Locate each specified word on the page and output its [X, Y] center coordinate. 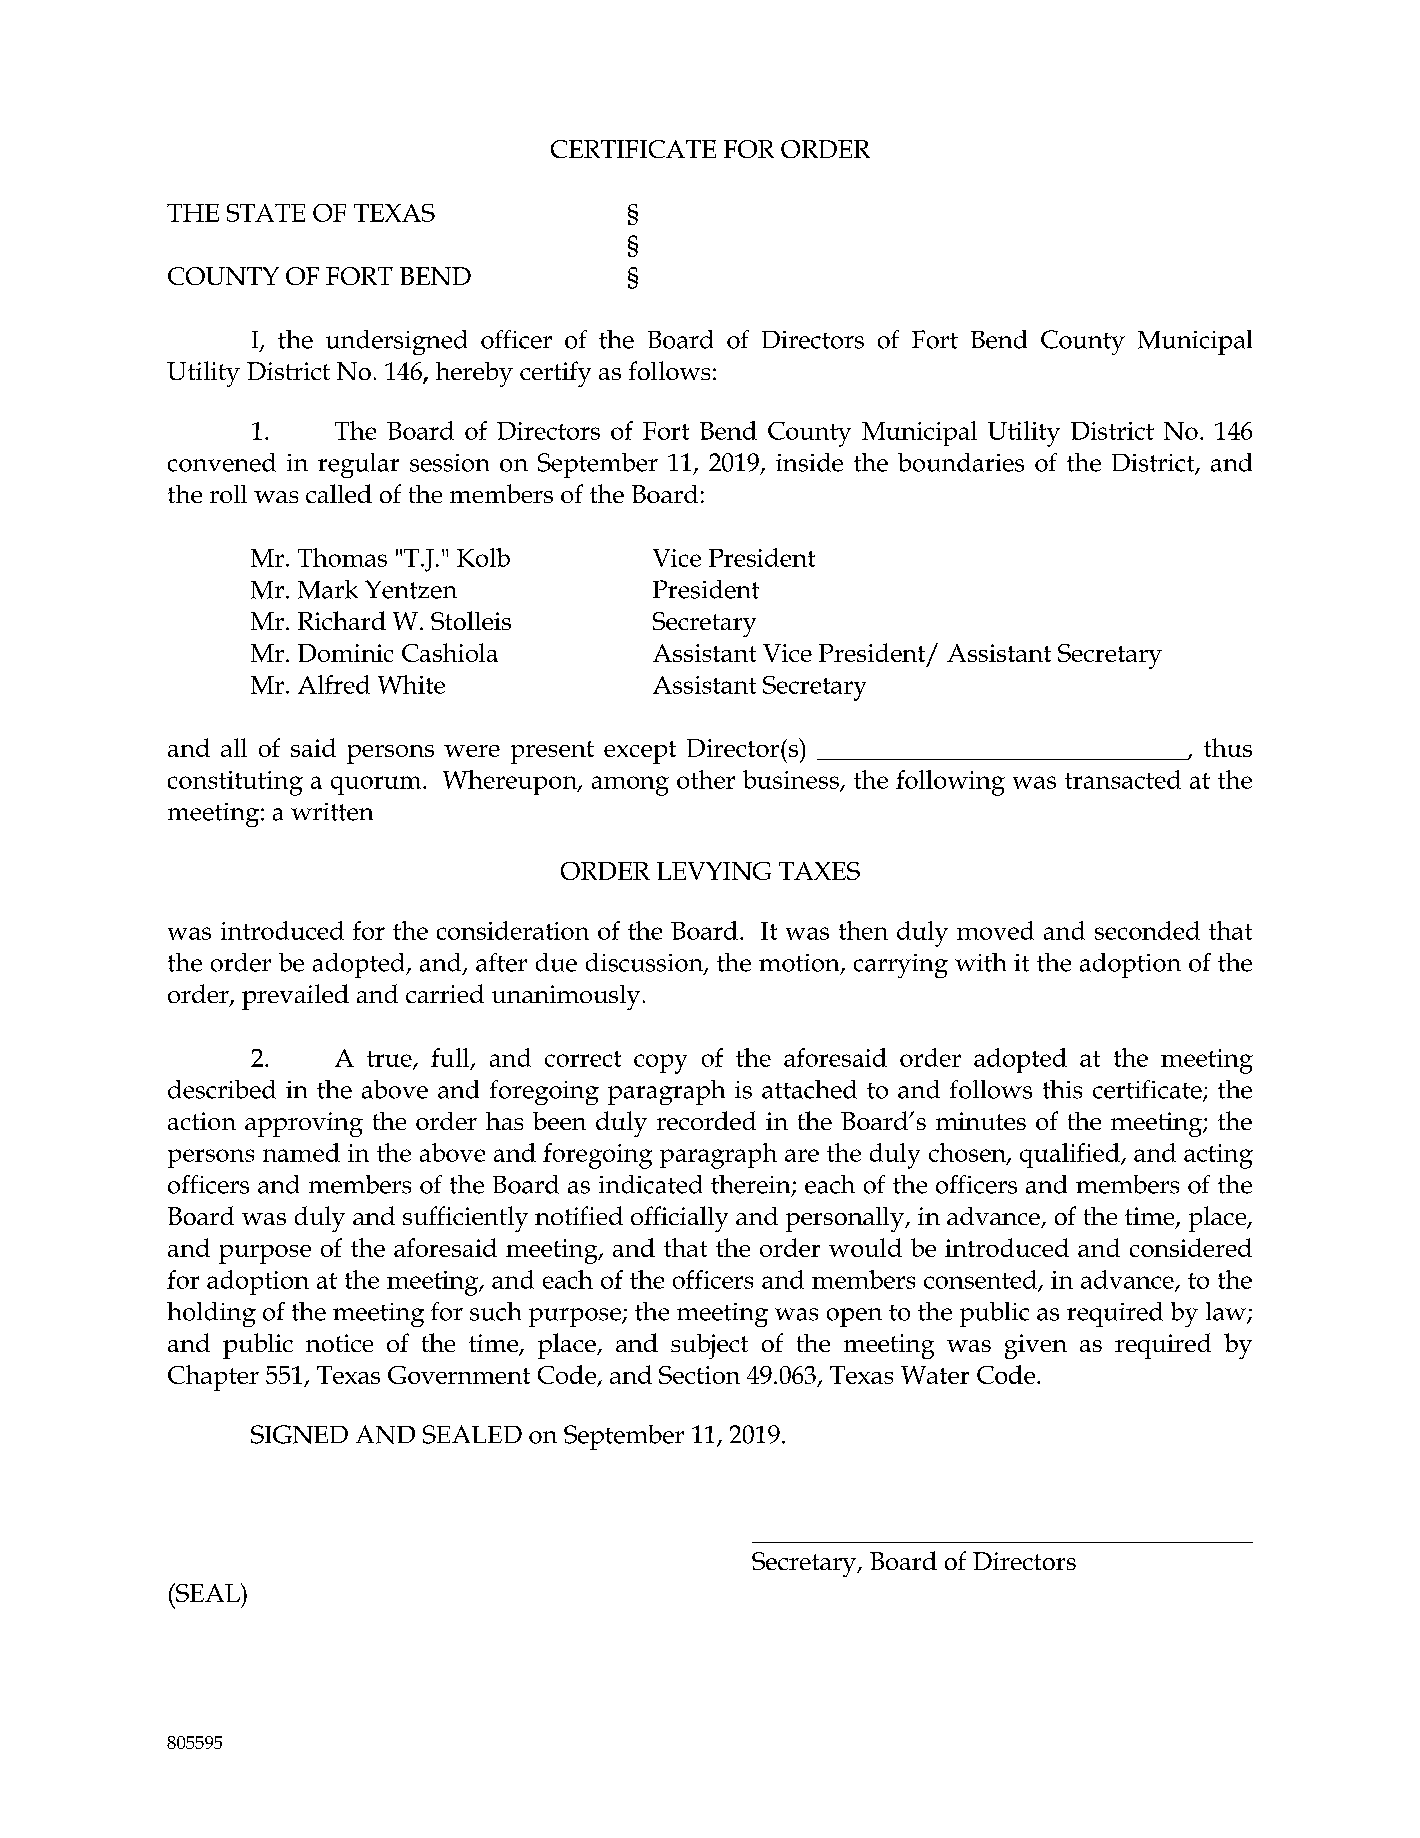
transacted [1123, 779]
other [706, 779]
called [339, 493]
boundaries [961, 462]
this [1062, 1089]
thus [1228, 747]
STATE [266, 213]
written [332, 812]
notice [339, 1343]
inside [809, 462]
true [390, 1060]
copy [660, 1064]
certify [555, 374]
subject [709, 1346]
